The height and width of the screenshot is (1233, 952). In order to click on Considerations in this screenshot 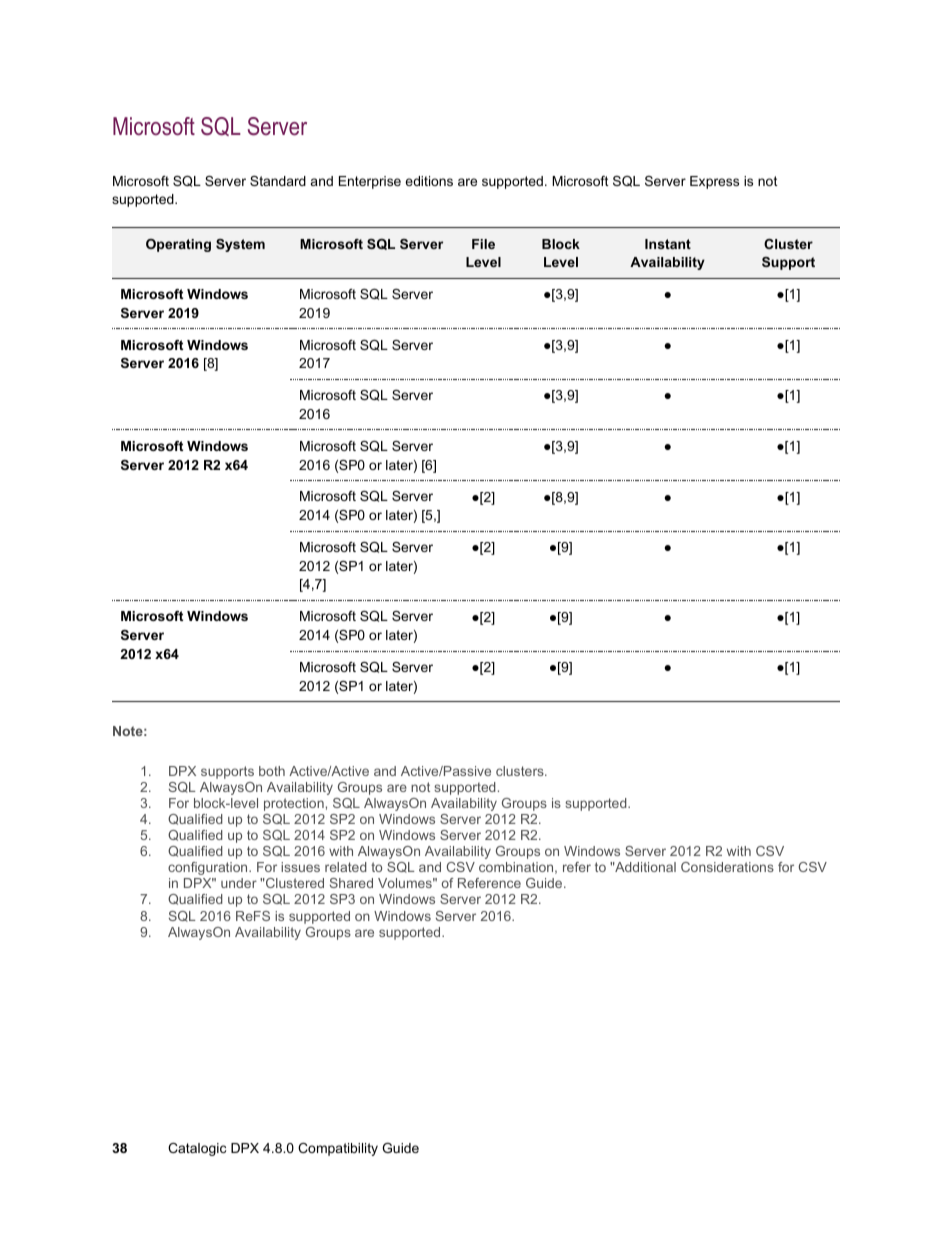, I will do `click(727, 867)`.
